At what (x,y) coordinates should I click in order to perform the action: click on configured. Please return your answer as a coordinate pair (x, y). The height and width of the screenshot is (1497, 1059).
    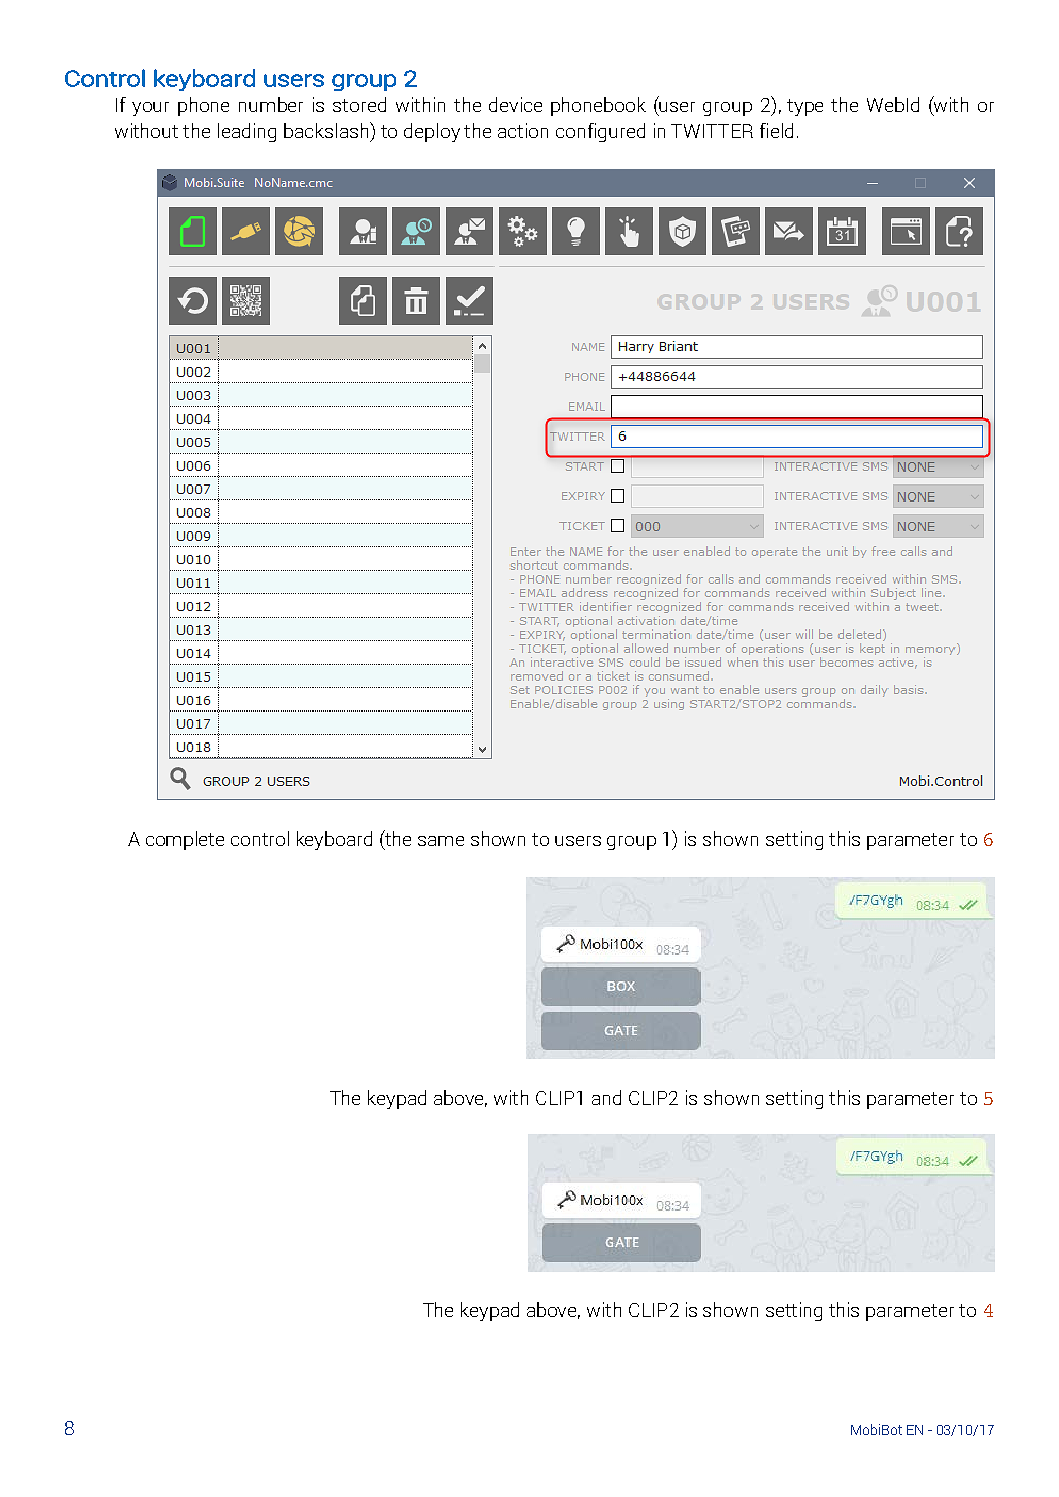
    Looking at the image, I should click on (600, 132).
